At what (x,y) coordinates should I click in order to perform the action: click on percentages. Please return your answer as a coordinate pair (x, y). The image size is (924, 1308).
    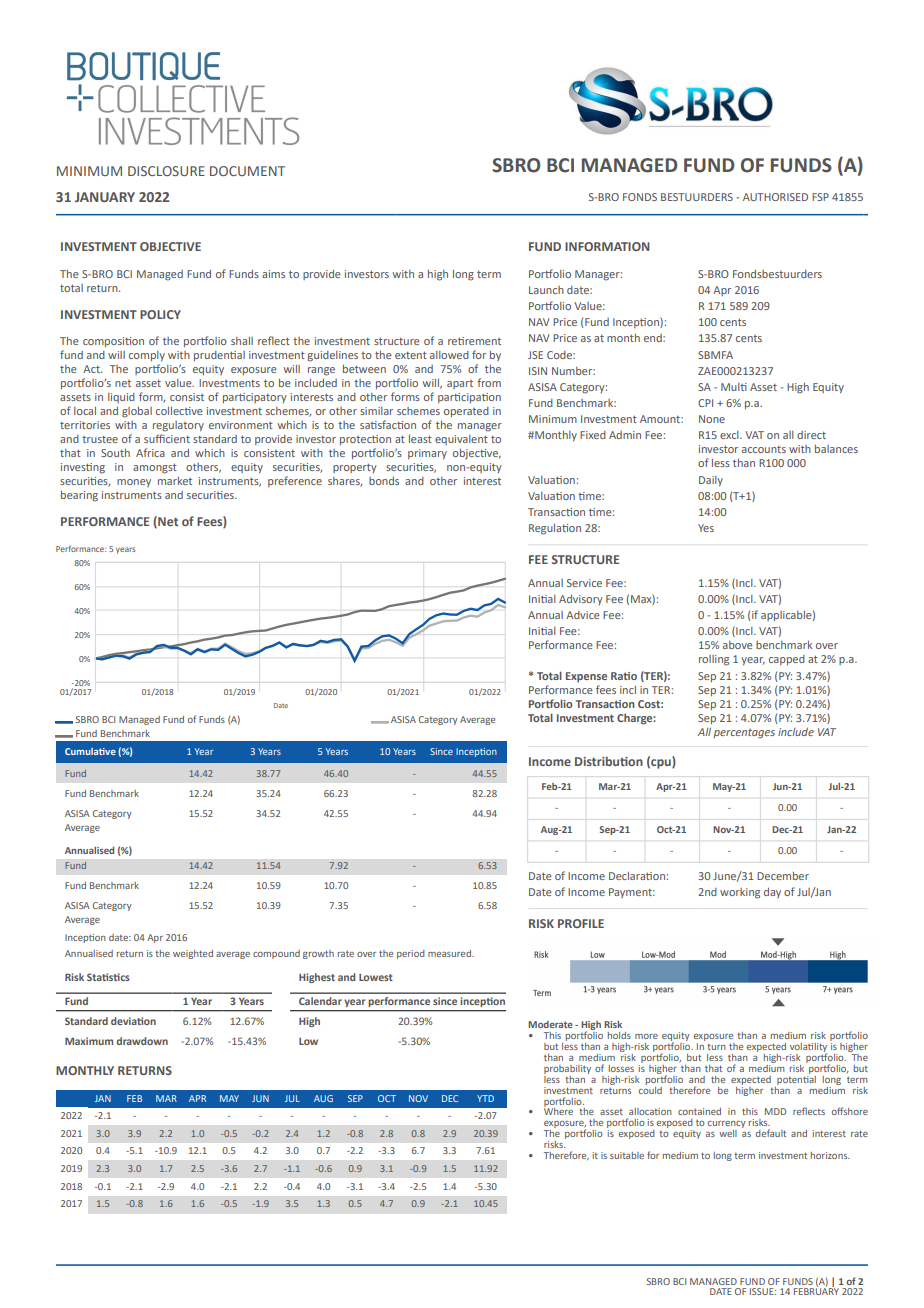
    Looking at the image, I should click on (744, 734).
